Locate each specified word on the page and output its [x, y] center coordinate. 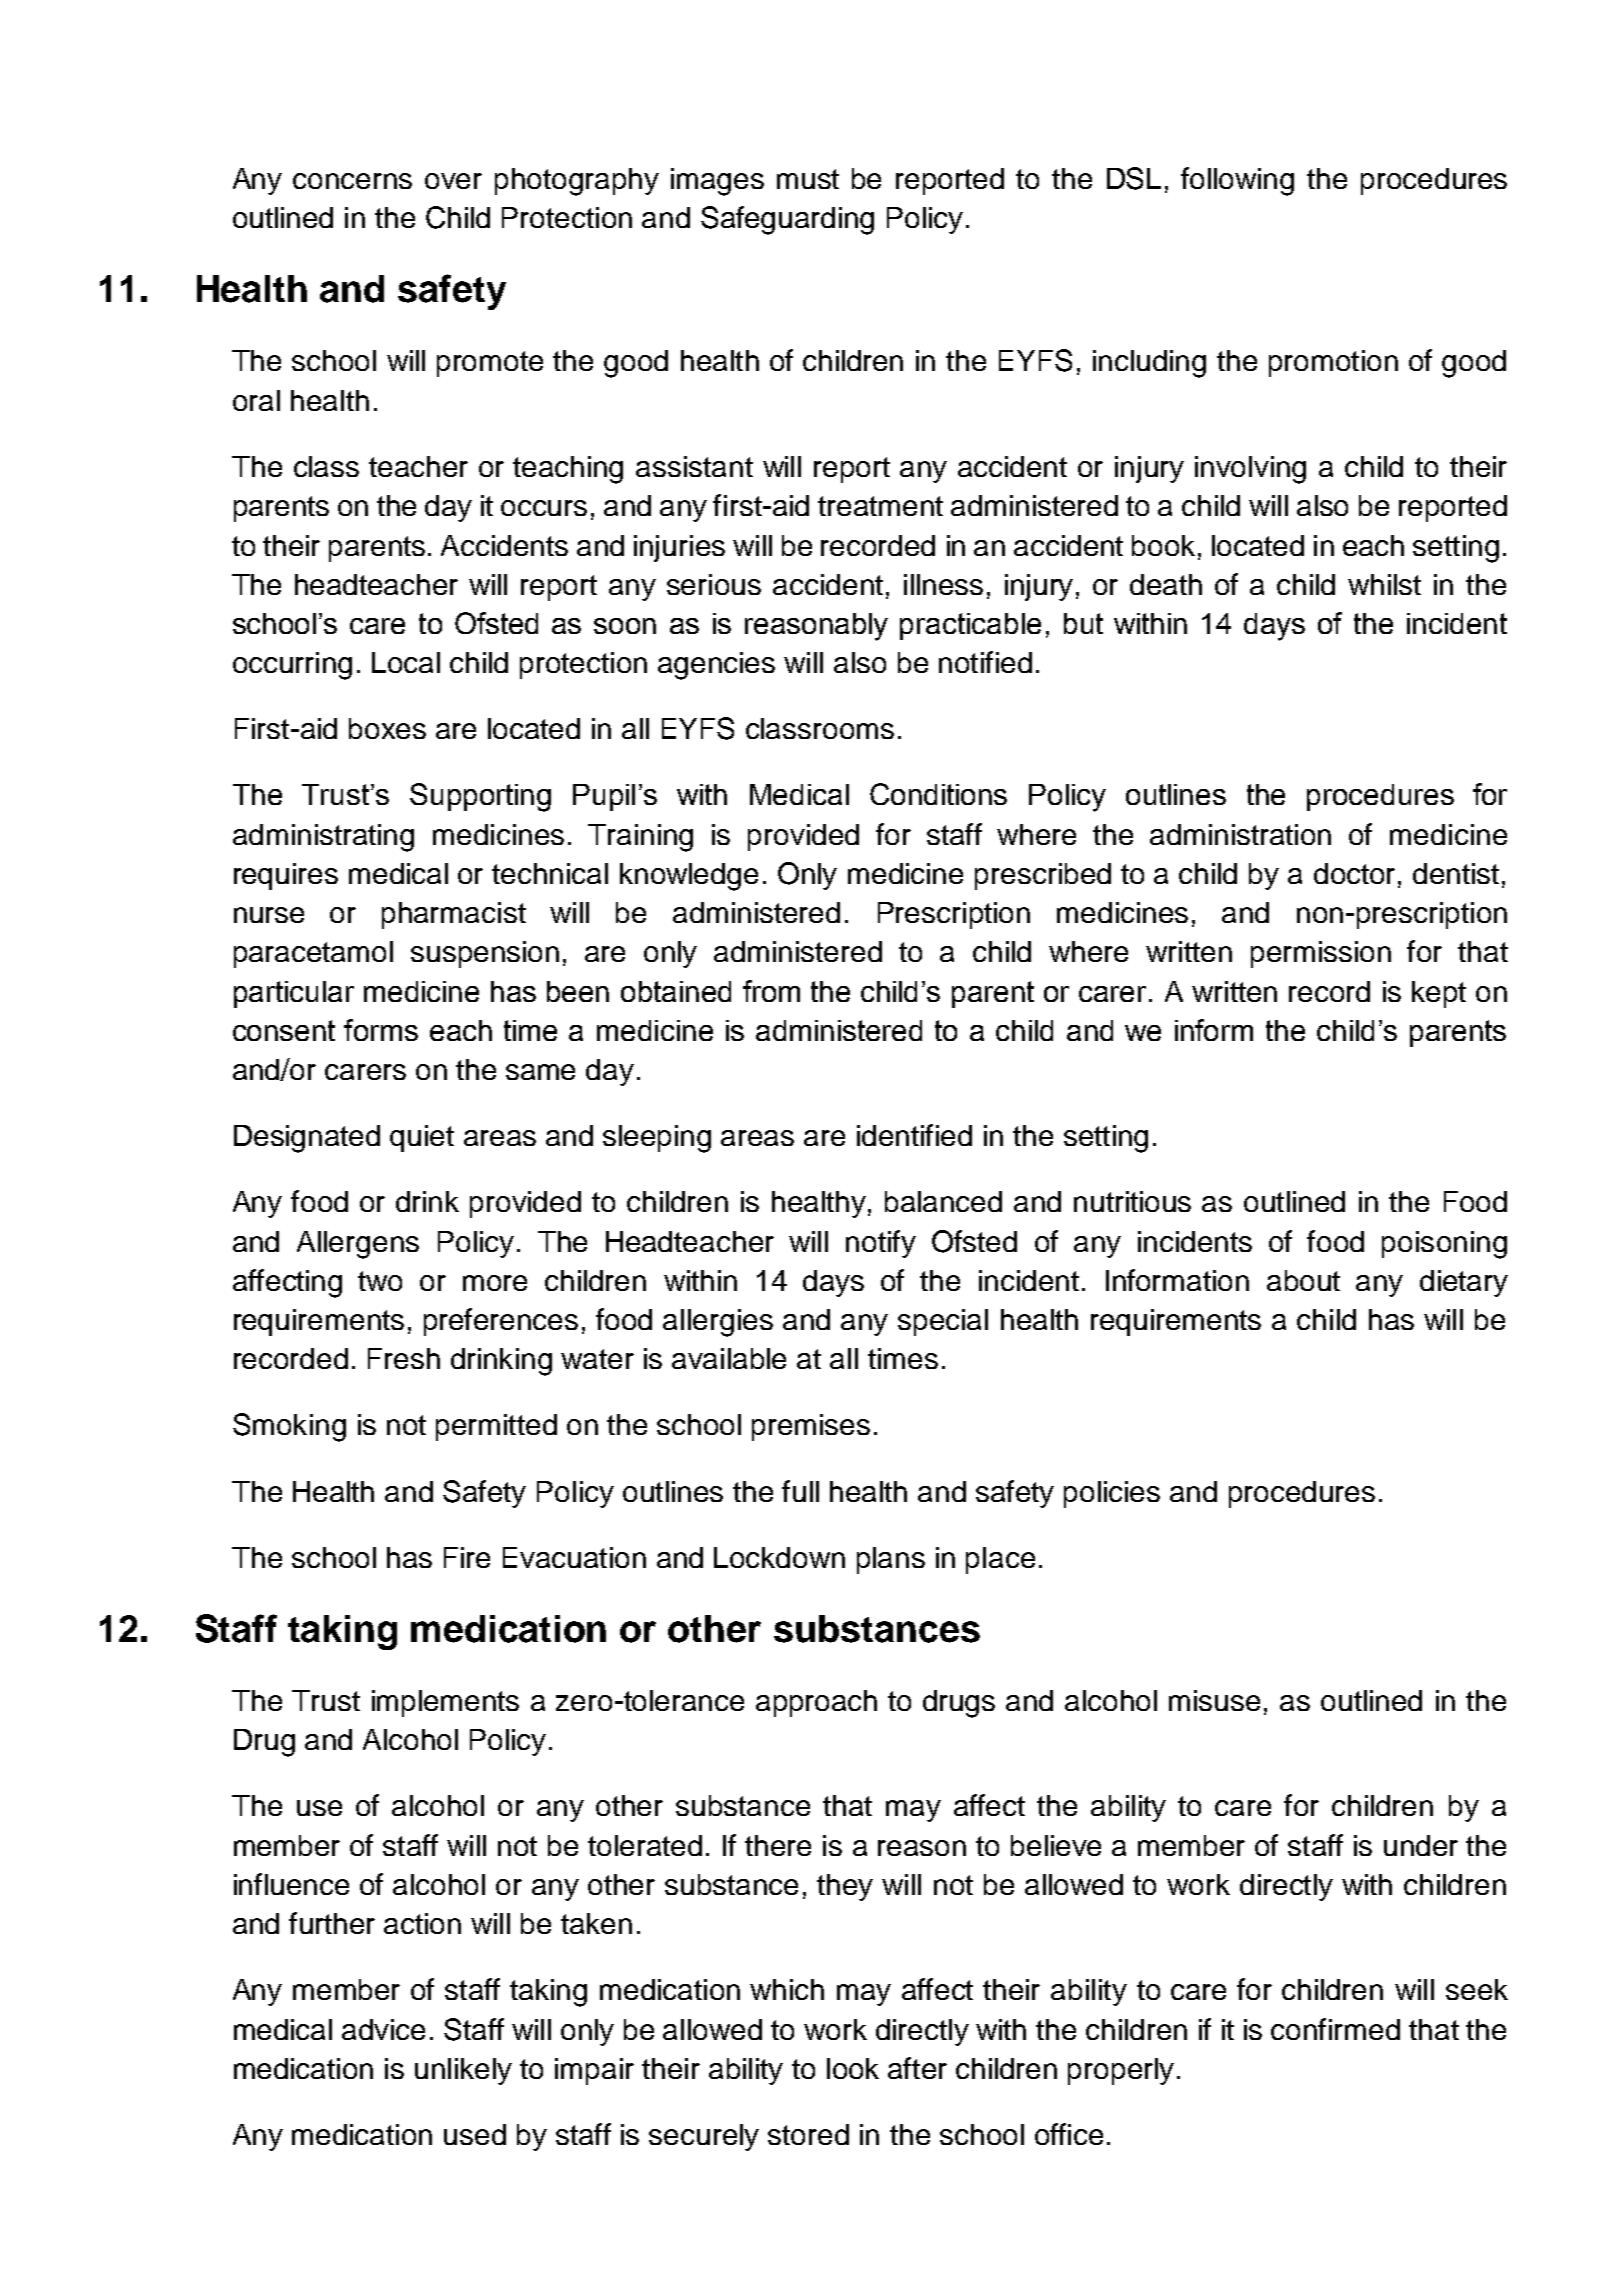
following [1237, 181]
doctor [1354, 873]
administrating [323, 838]
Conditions [938, 794]
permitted [496, 1427]
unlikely [463, 2071]
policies [1112, 1494]
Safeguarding [787, 220]
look [853, 2068]
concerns [352, 181]
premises [811, 1427]
